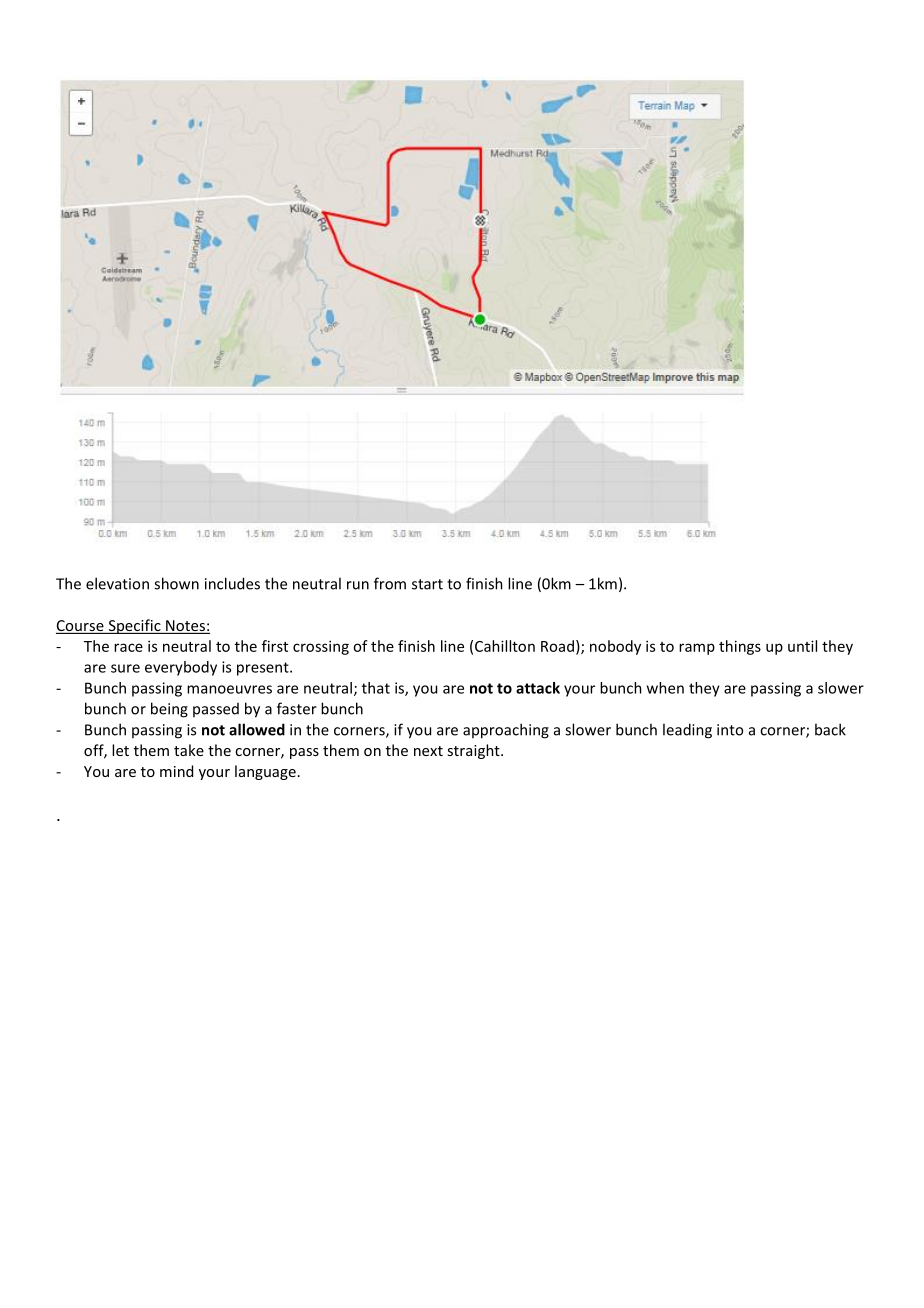 Image resolution: width=924 pixels, height=1308 pixels. I want to click on faster, so click(297, 708).
